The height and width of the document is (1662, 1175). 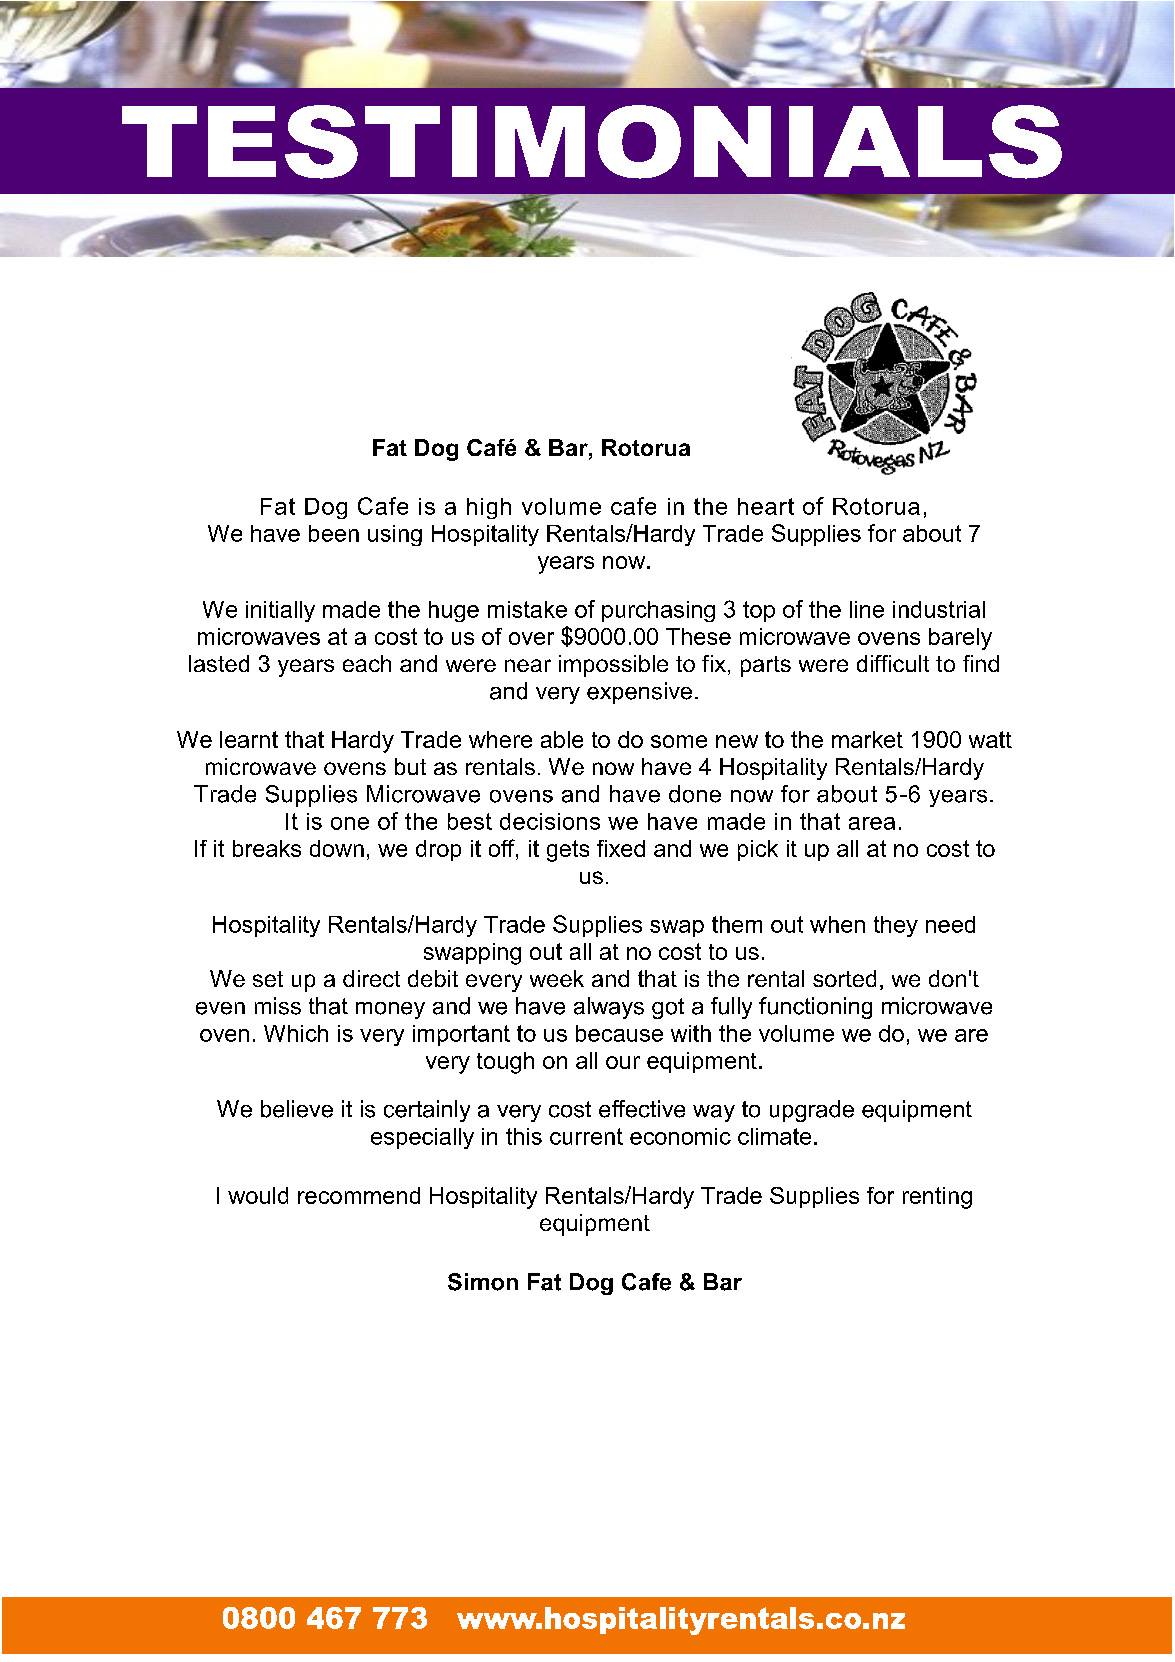 What do you see at coordinates (766, 506) in the document?
I see `heart` at bounding box center [766, 506].
